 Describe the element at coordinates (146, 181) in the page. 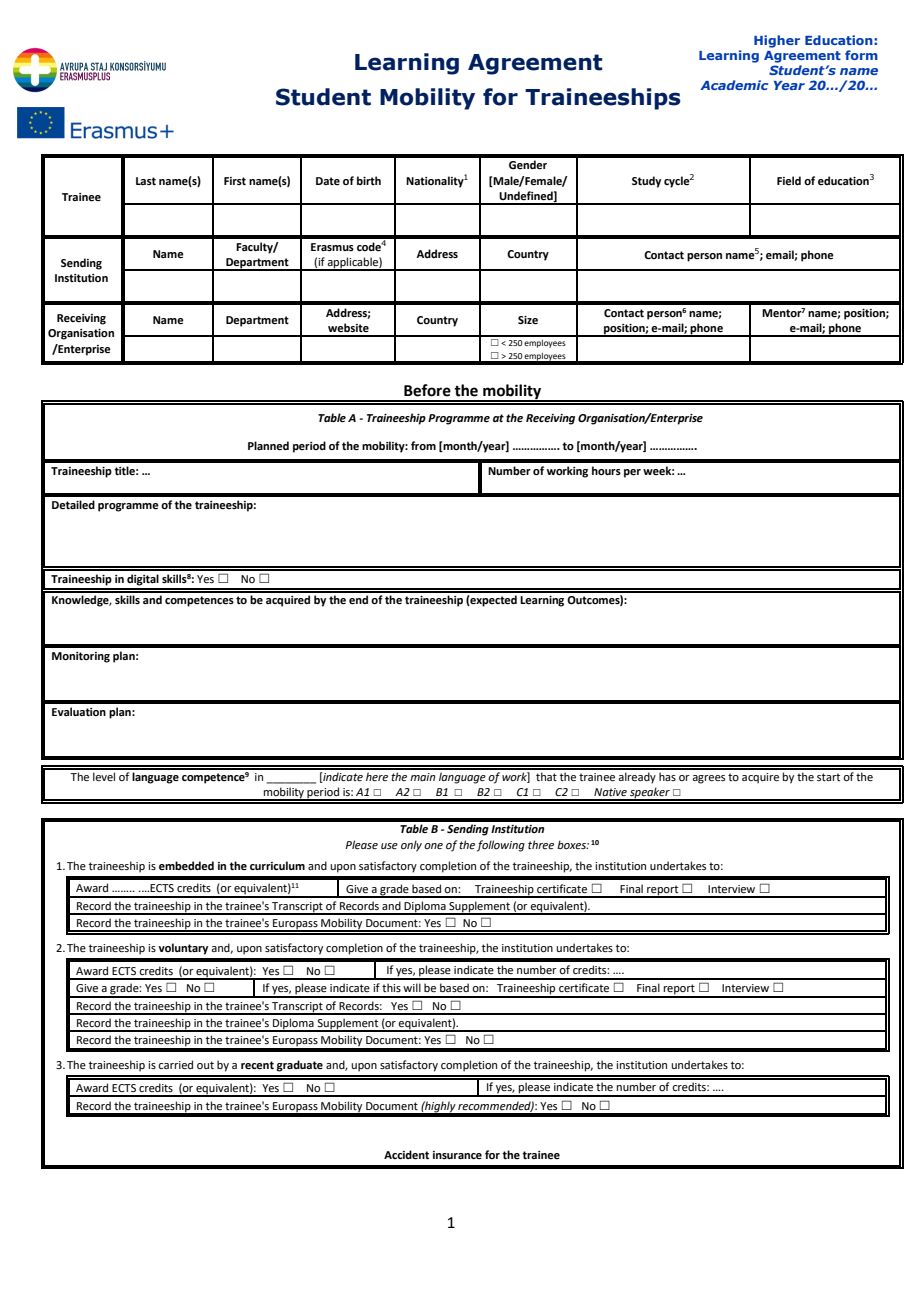

I see `Last` at that location.
